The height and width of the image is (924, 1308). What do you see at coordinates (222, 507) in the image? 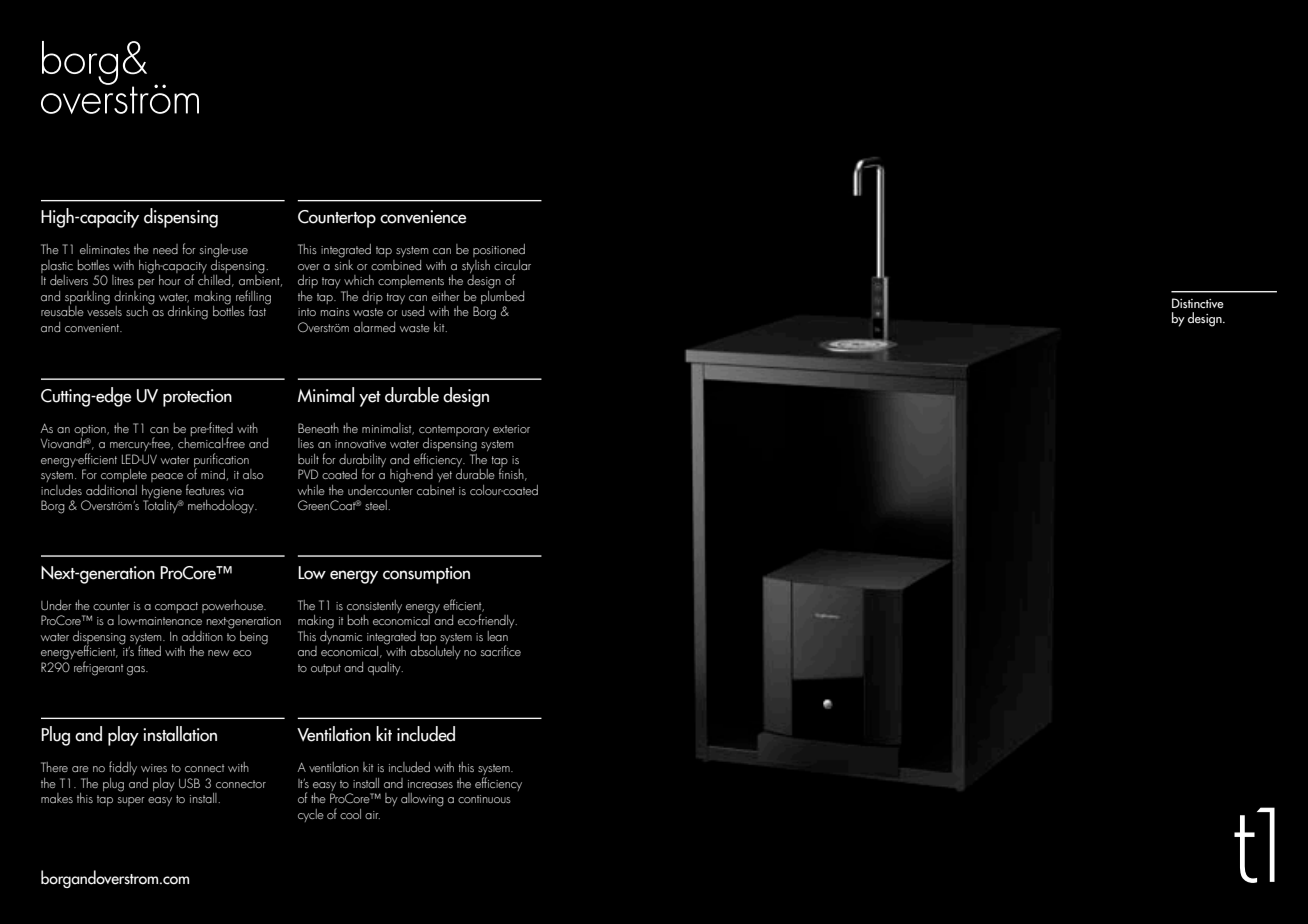
I see `methodology` at bounding box center [222, 507].
